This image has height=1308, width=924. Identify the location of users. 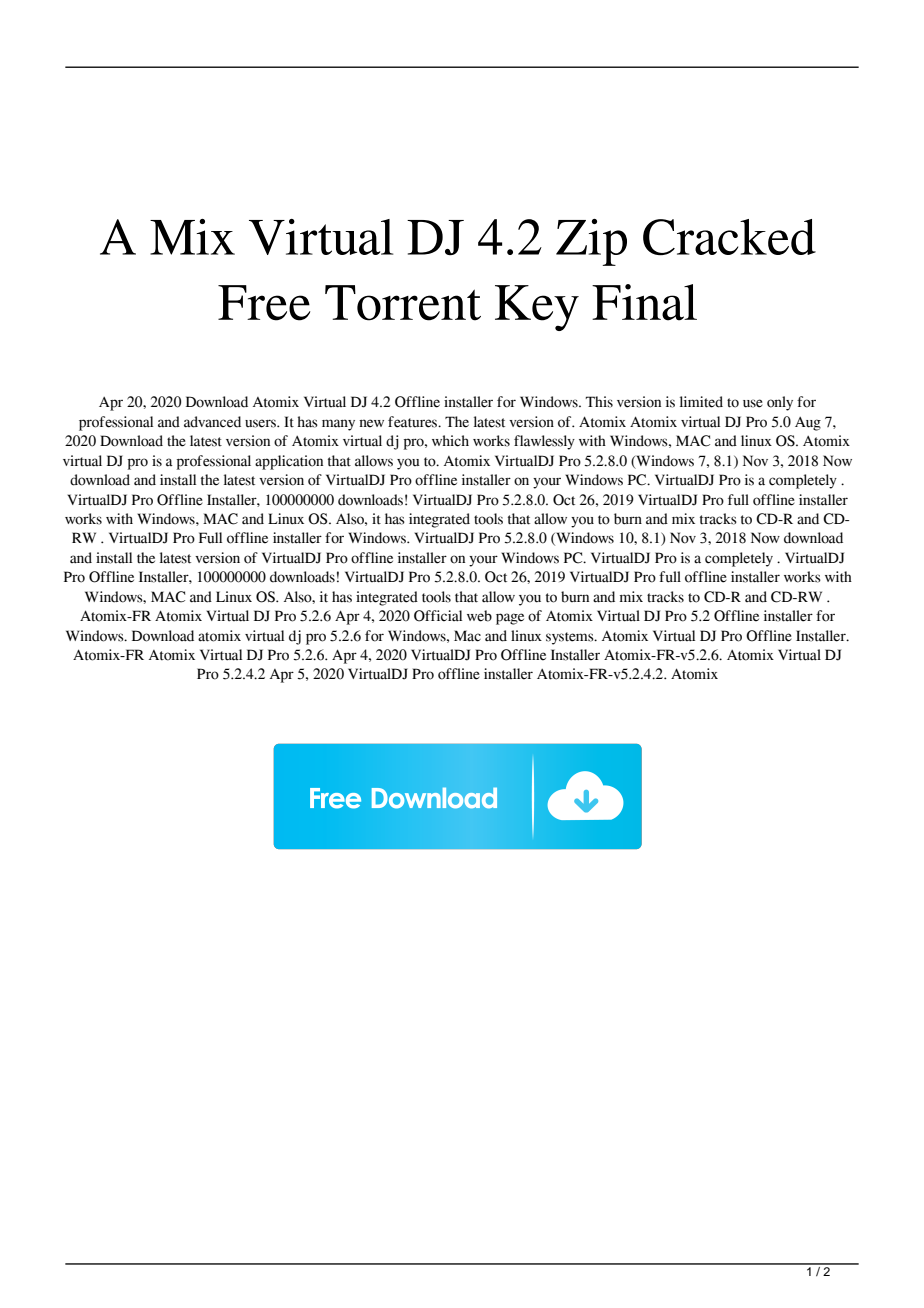
(261, 423).
